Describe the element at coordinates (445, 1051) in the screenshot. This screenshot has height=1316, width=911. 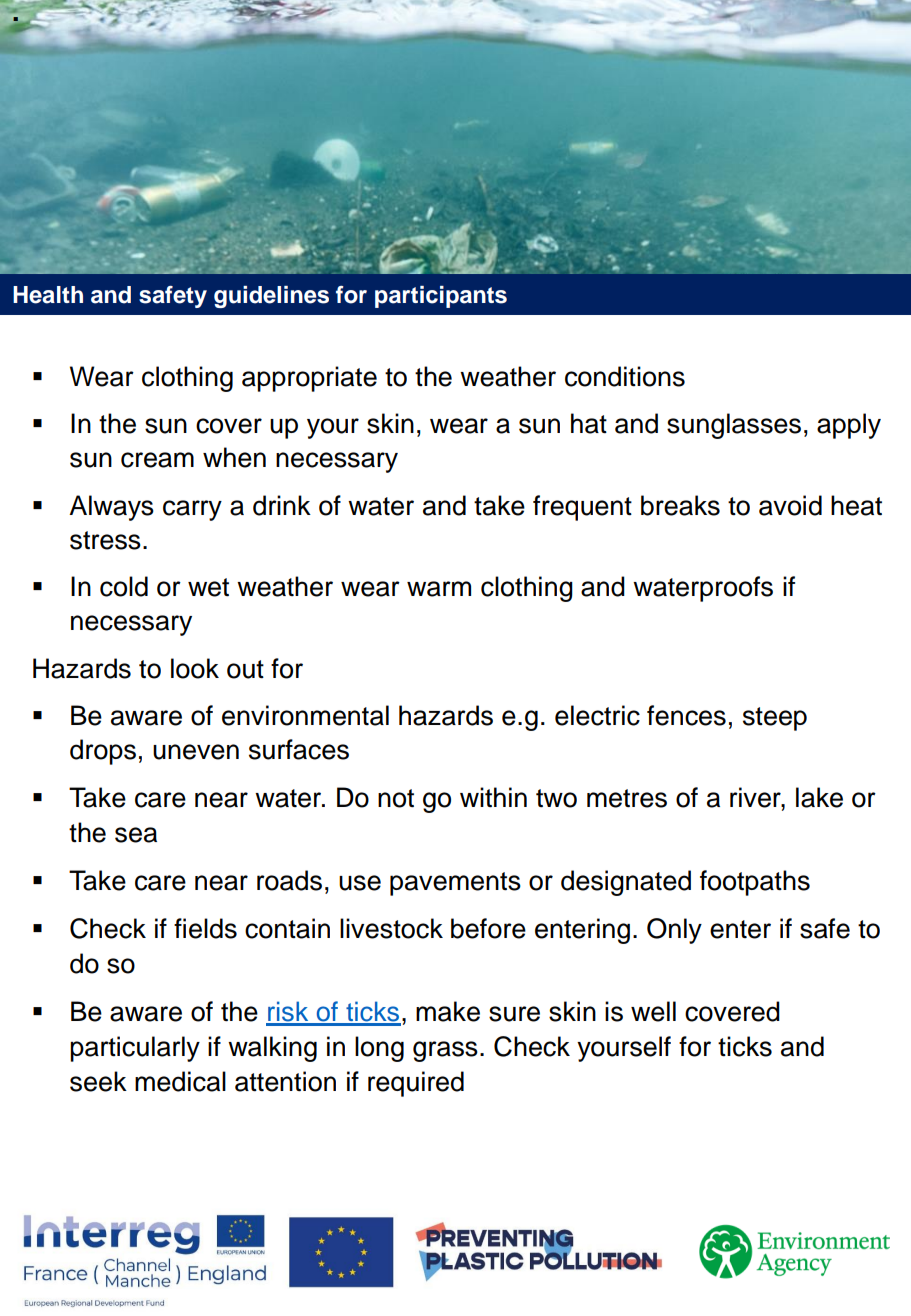
I see `grass` at that location.
